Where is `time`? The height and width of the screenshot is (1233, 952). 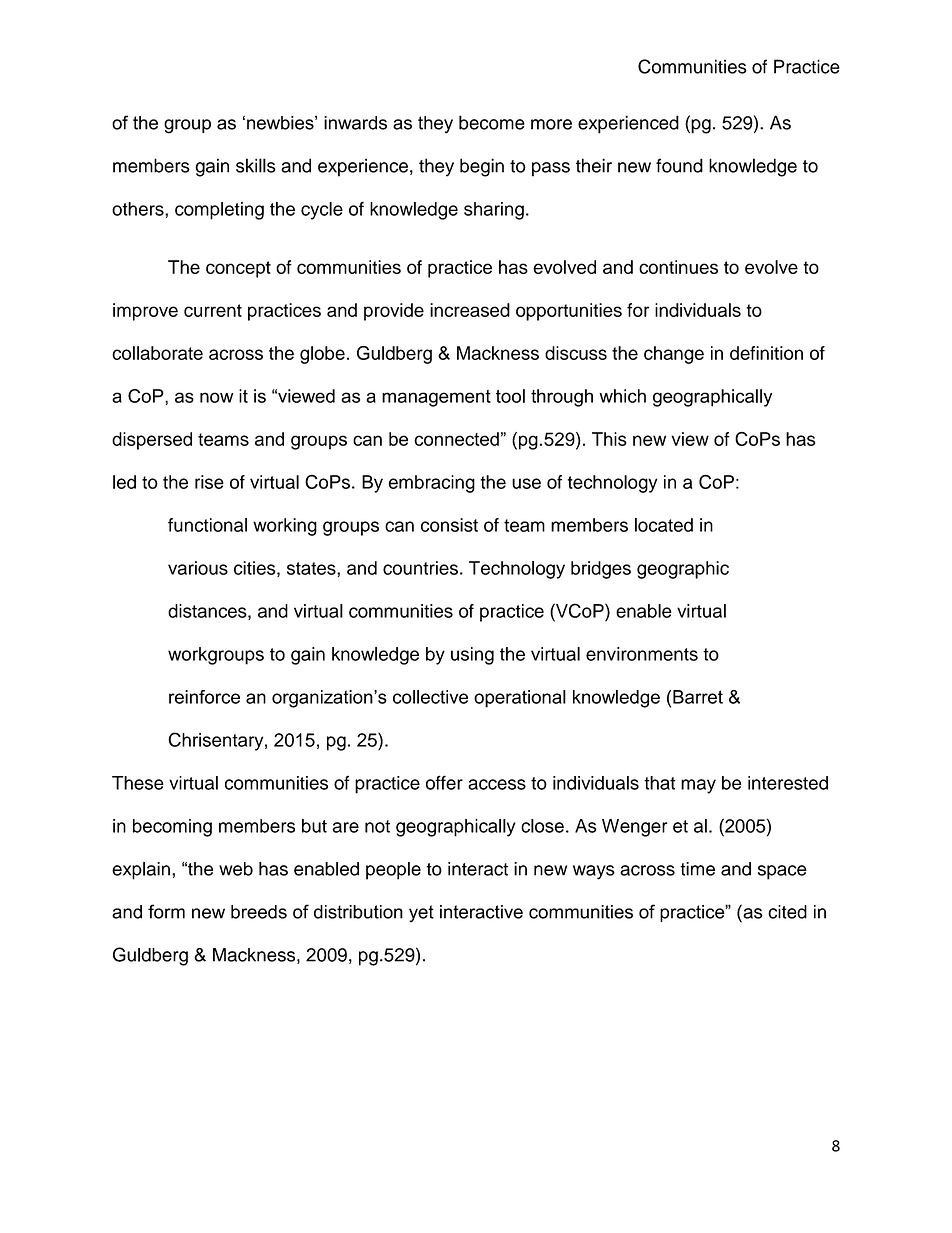 time is located at coordinates (697, 869).
